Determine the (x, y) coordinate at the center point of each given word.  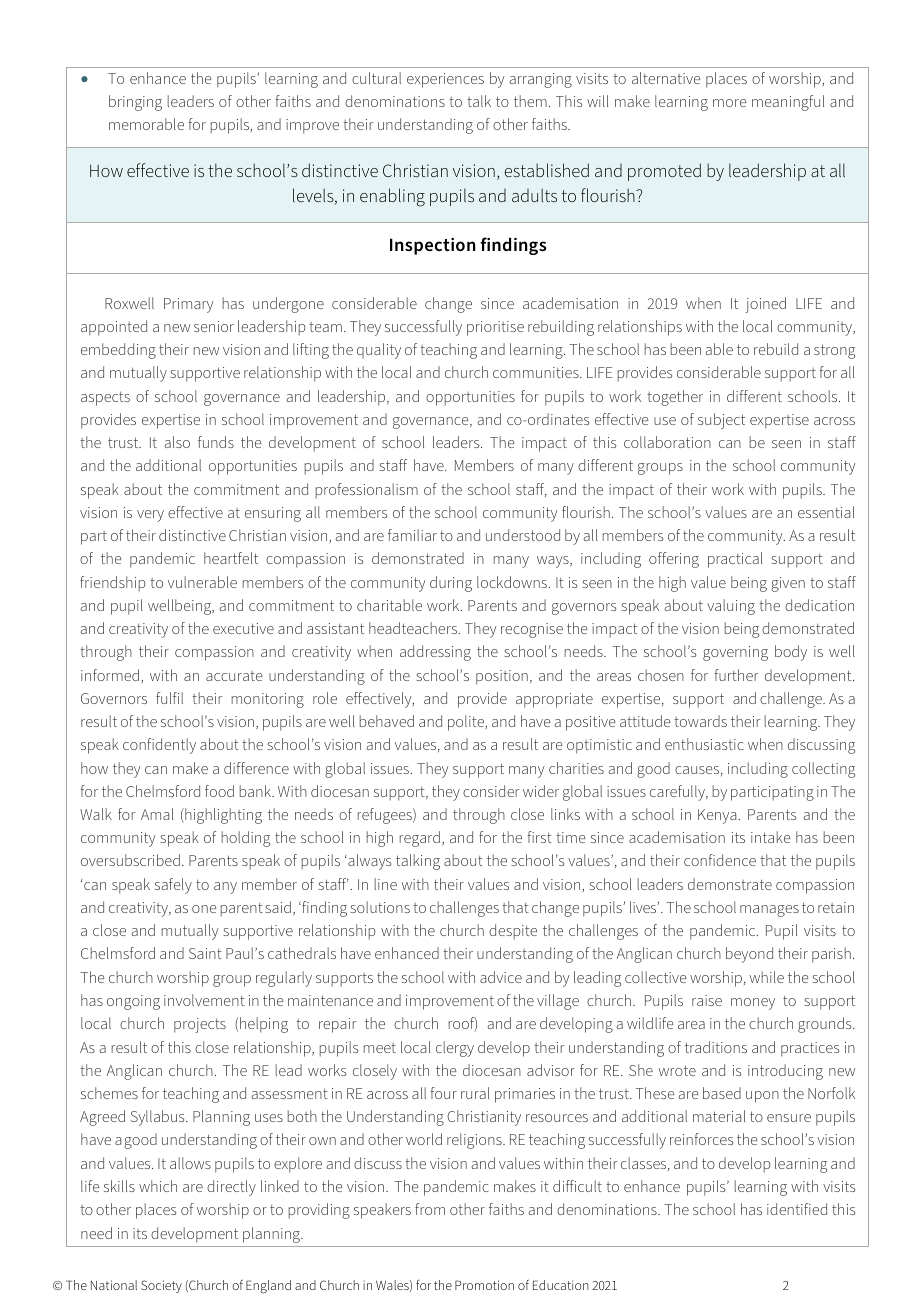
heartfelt (231, 558)
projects (200, 1025)
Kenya (718, 816)
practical (735, 560)
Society (161, 1286)
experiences (445, 80)
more (730, 103)
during (451, 584)
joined (765, 305)
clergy (455, 1049)
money (753, 1004)
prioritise (495, 328)
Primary (188, 305)
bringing (135, 103)
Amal (157, 814)
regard (420, 839)
